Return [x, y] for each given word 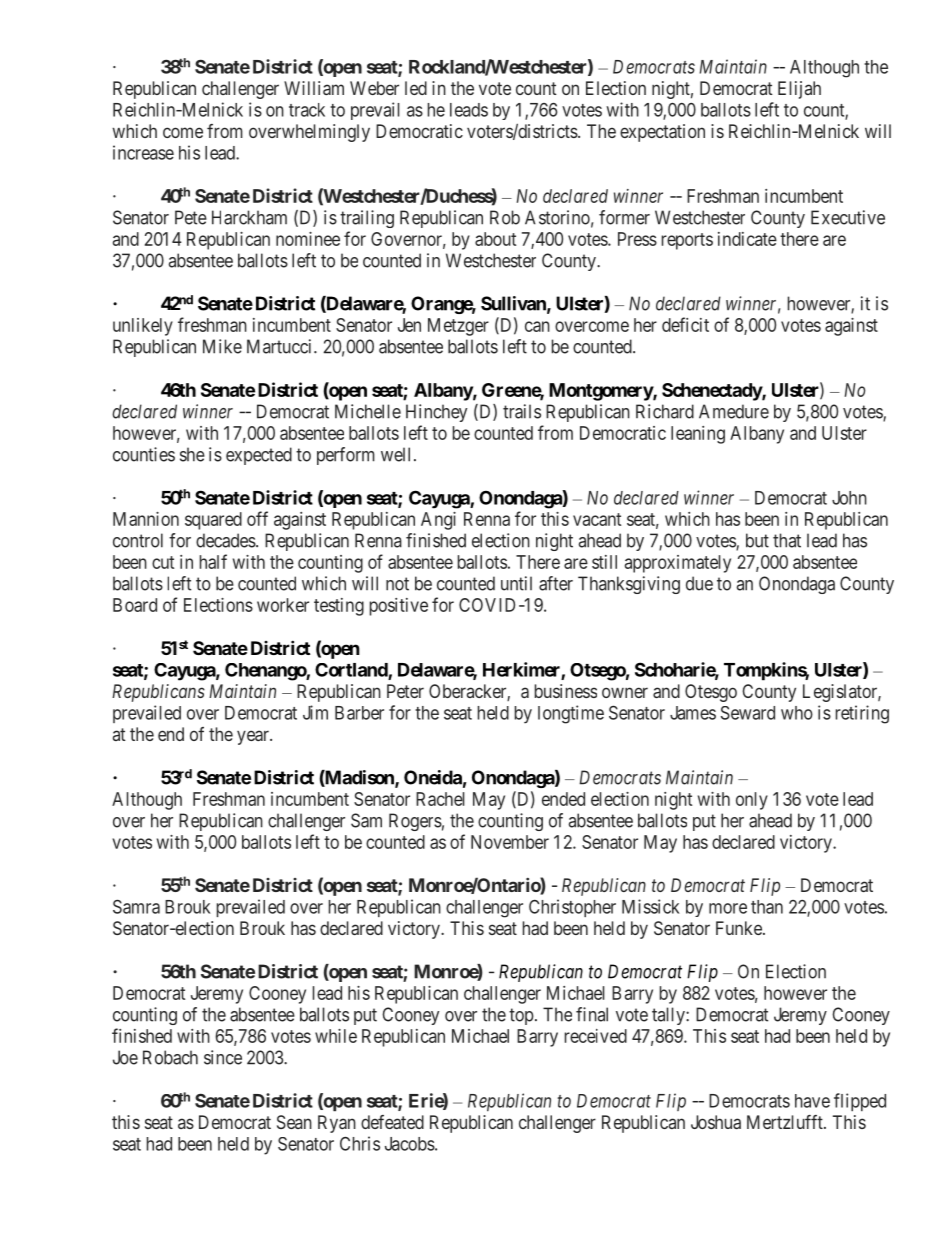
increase [143, 152]
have [812, 1101]
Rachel [440, 799]
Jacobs [410, 1144]
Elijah [799, 90]
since [223, 1057]
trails [522, 411]
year [254, 737]
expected [259, 456]
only [752, 801]
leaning [698, 435]
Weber [374, 88]
